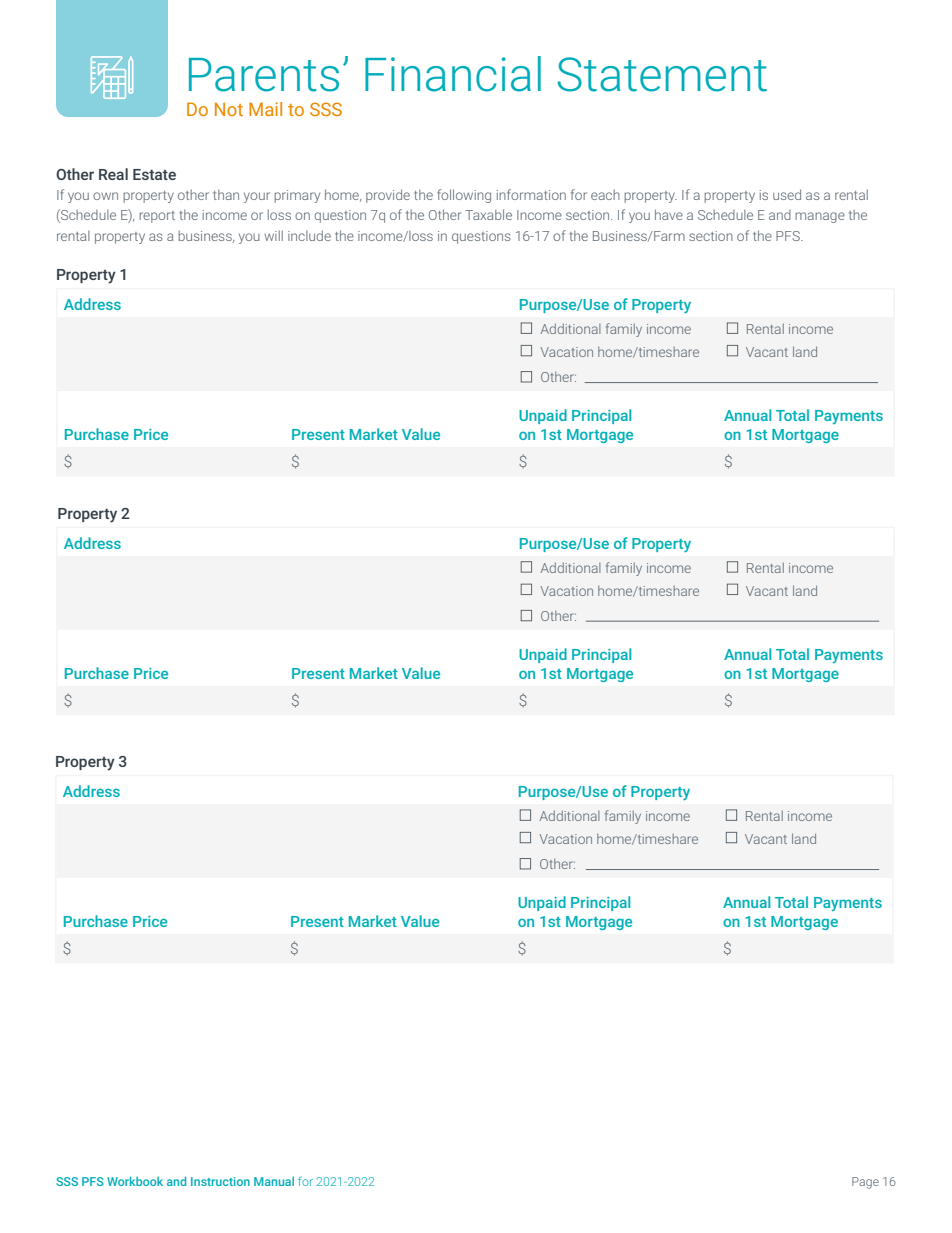  What do you see at coordinates (135, 1181) in the image?
I see `Workbook` at bounding box center [135, 1181].
